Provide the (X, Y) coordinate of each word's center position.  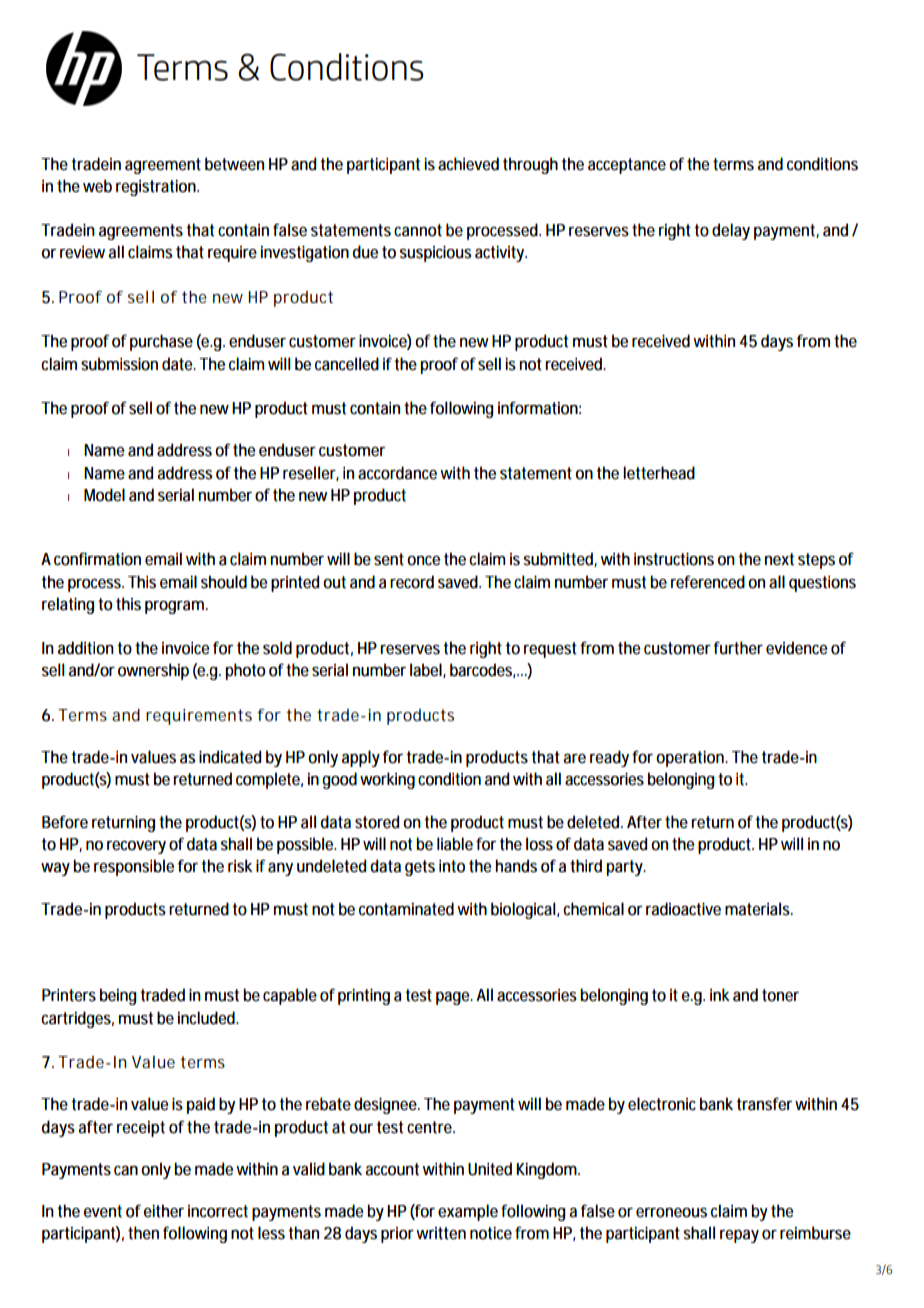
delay (731, 231)
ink (720, 994)
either (164, 1211)
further (738, 648)
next (779, 559)
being (118, 996)
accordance (397, 473)
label (426, 670)
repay (739, 1236)
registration (156, 188)
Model (104, 495)
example (468, 1212)
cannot (418, 230)
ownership (153, 671)
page (453, 998)
